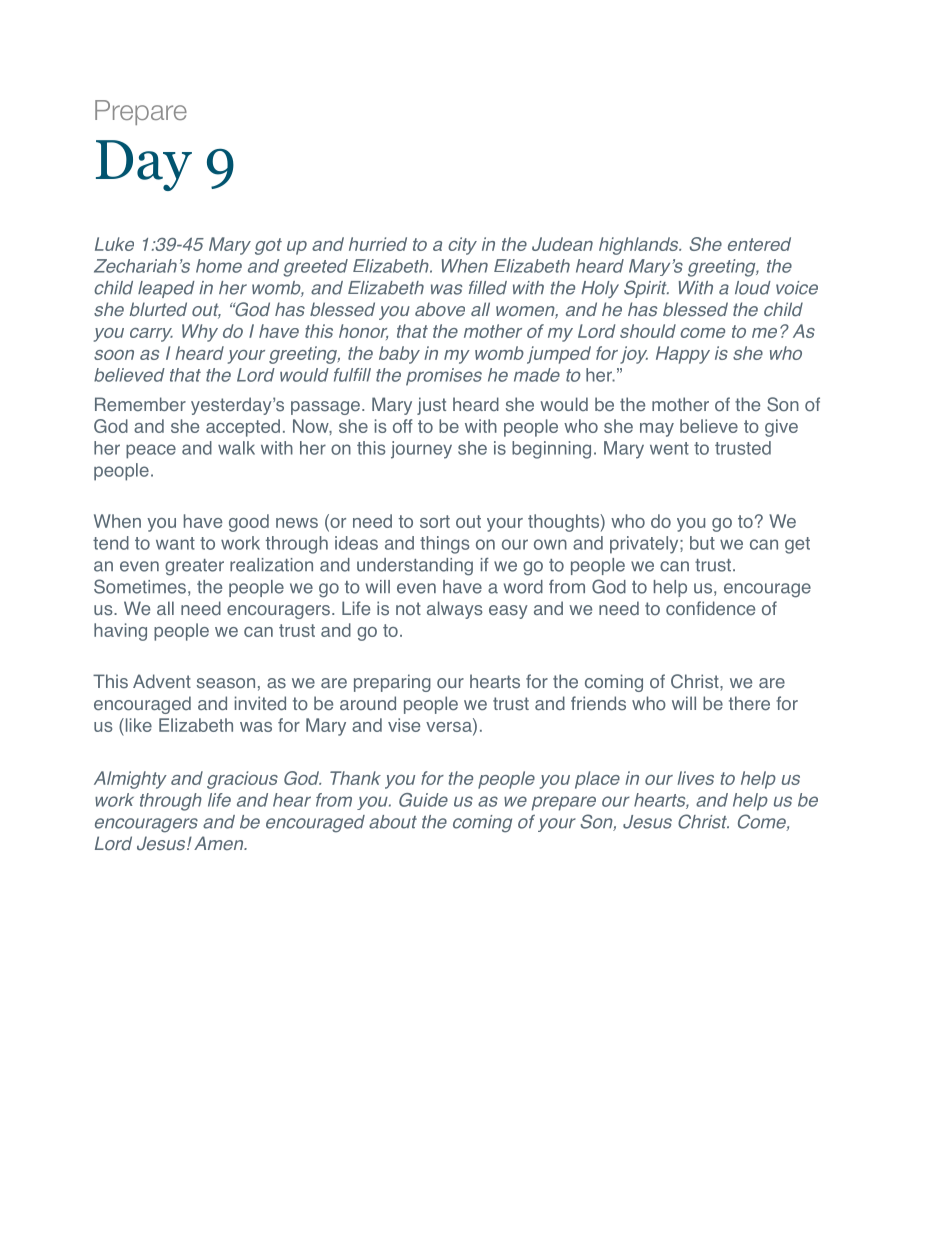  Describe the element at coordinates (220, 843) in the screenshot. I see `Amen` at that location.
